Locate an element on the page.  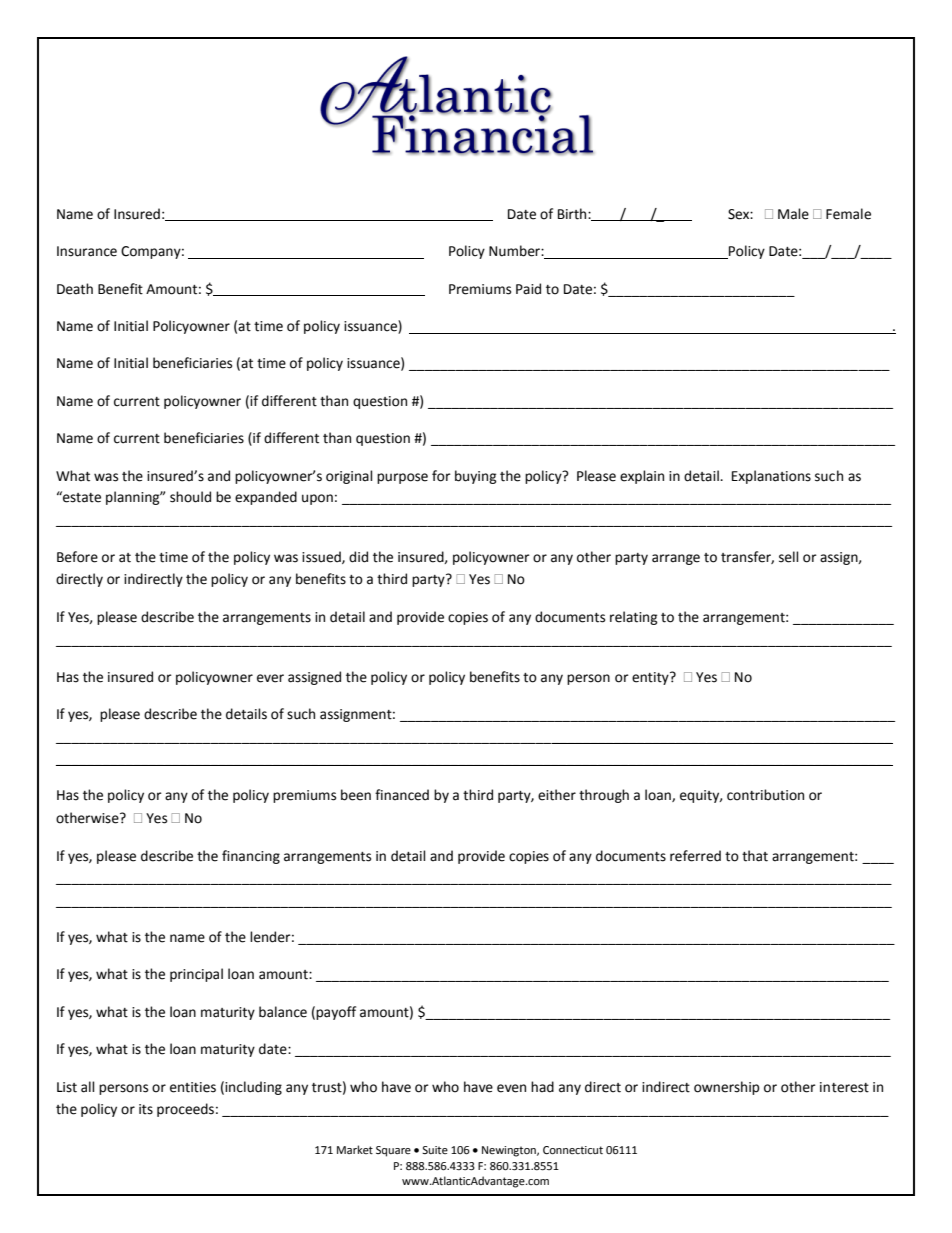
Suite is located at coordinates (435, 1150).
